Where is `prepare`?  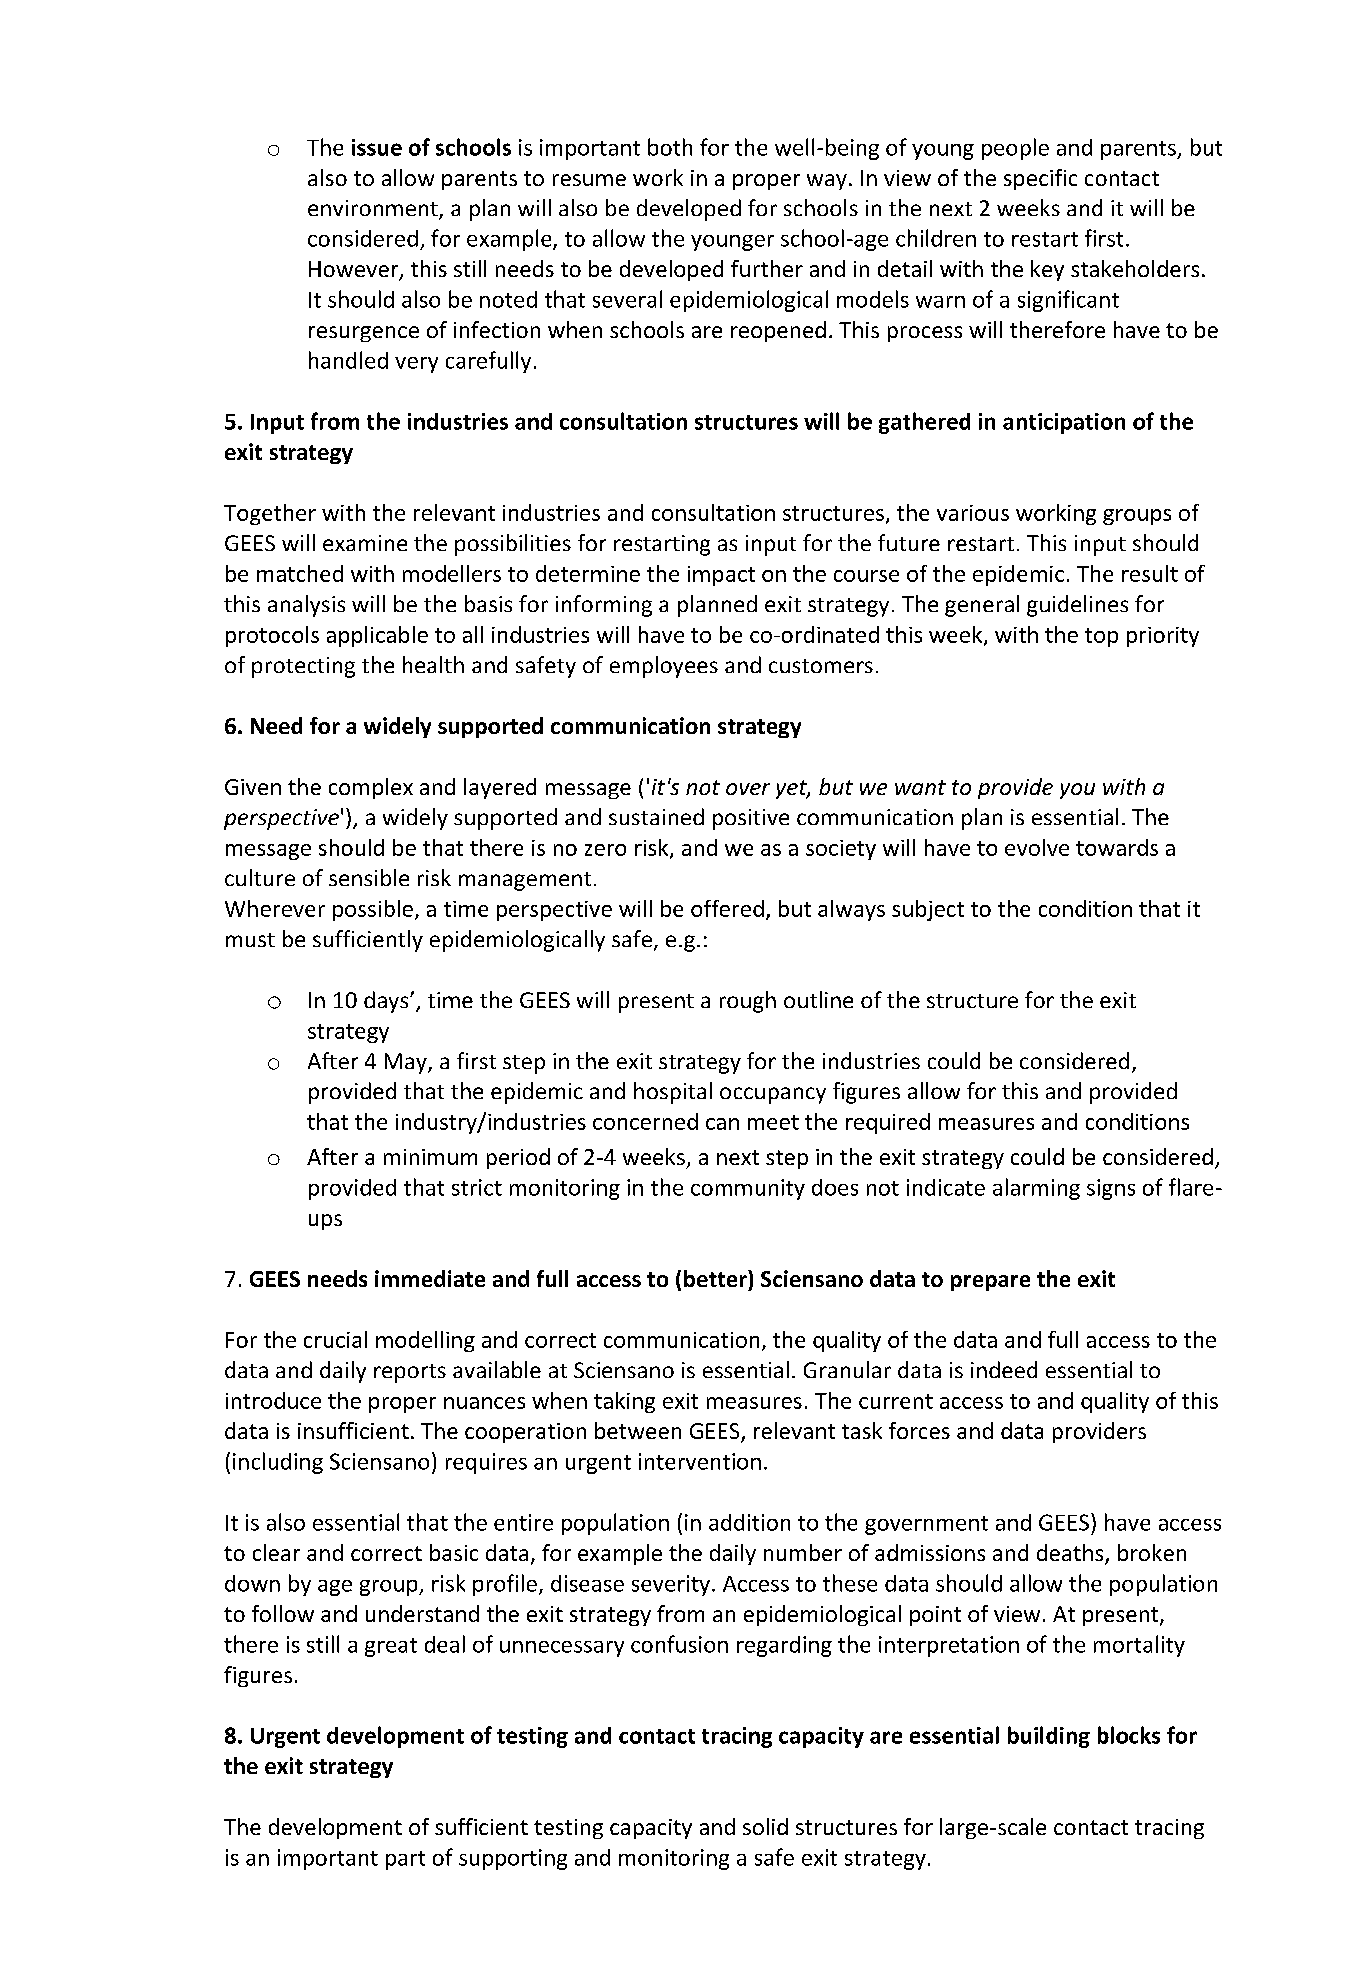 prepare is located at coordinates (990, 1283).
